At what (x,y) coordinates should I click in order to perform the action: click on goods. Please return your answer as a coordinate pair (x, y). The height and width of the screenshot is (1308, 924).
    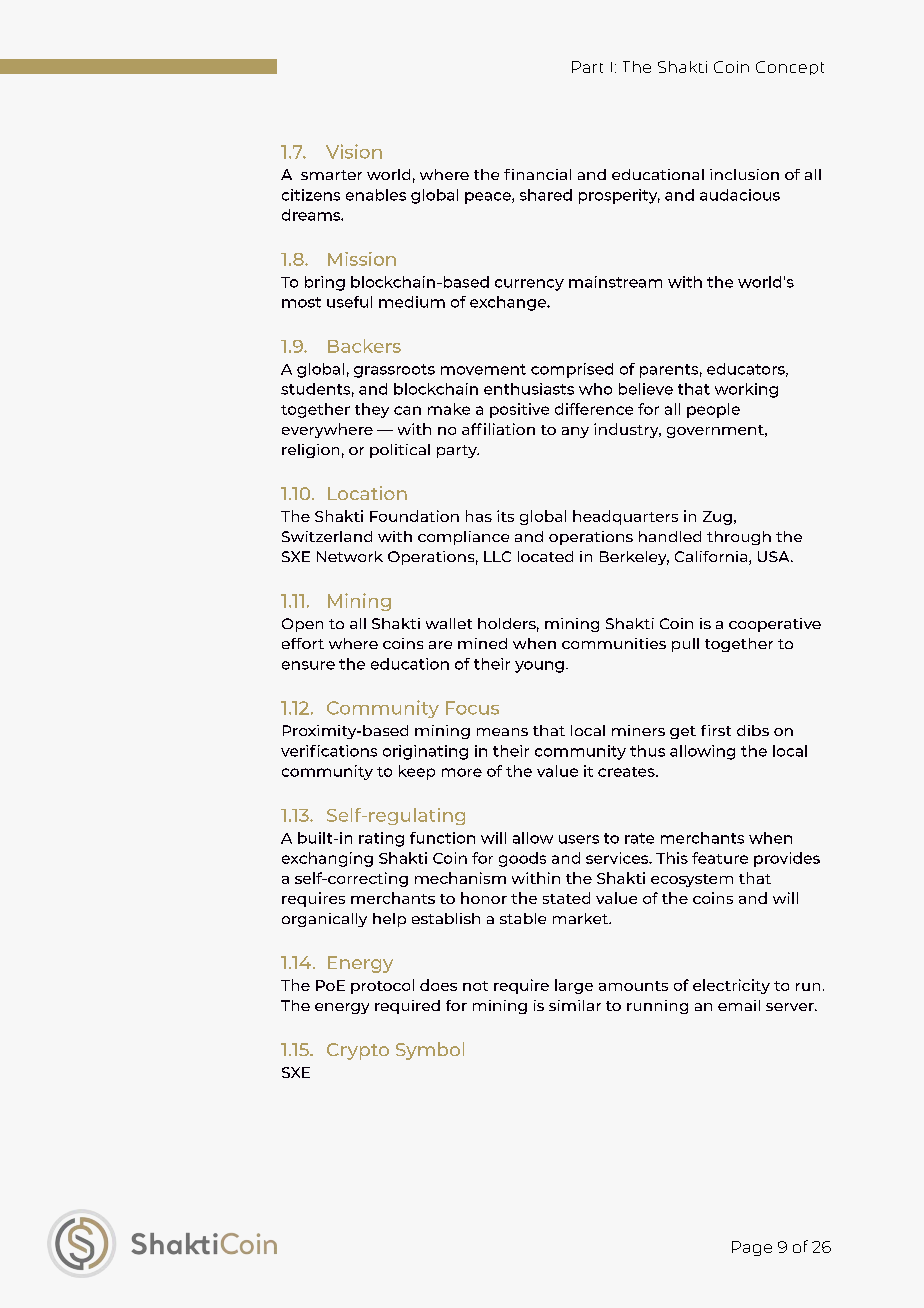
    Looking at the image, I should click on (522, 859).
